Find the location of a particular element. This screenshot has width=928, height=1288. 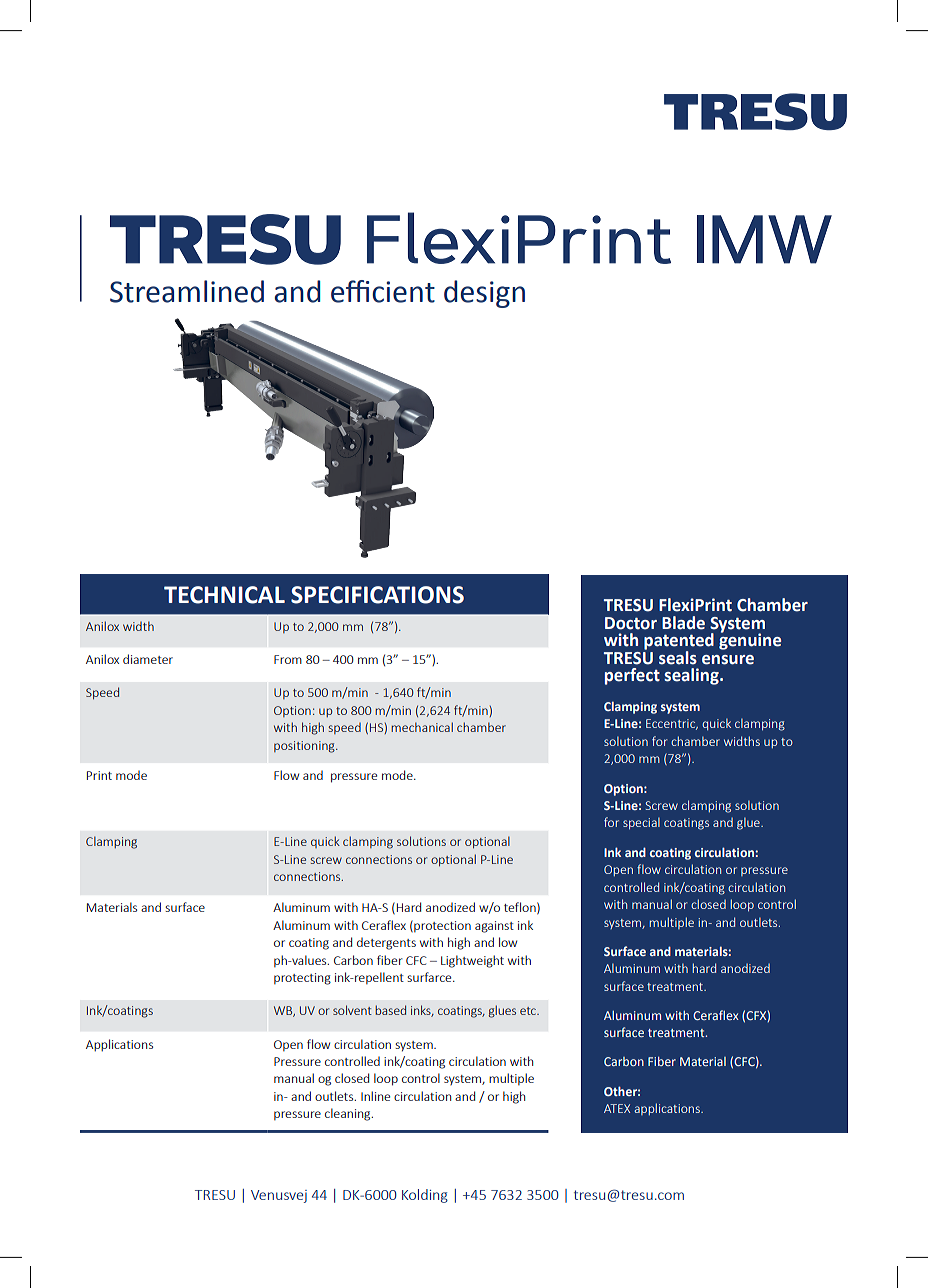

mechanical is located at coordinates (422, 727).
